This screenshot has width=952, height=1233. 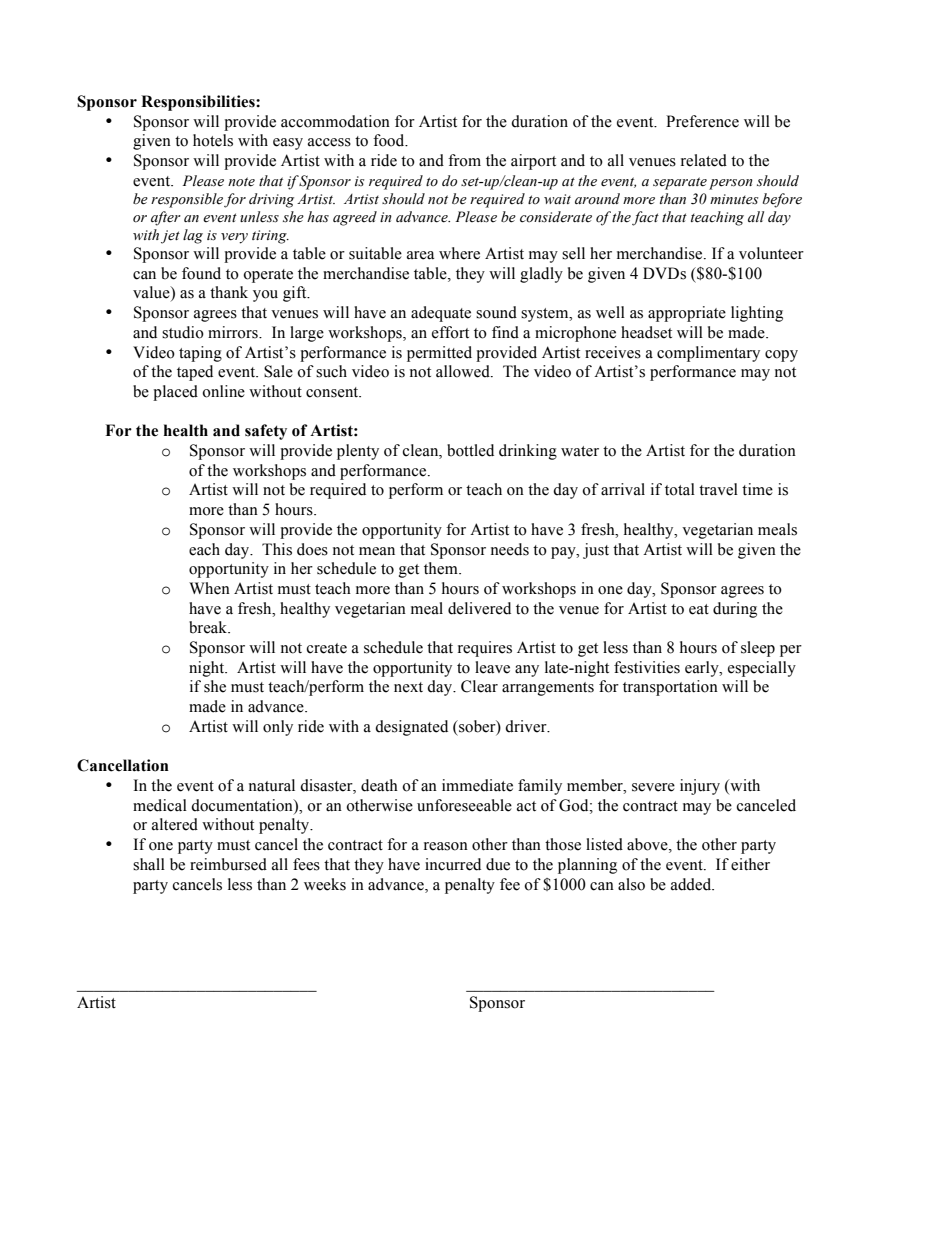 What do you see at coordinates (213, 140) in the screenshot?
I see `hotels` at bounding box center [213, 140].
